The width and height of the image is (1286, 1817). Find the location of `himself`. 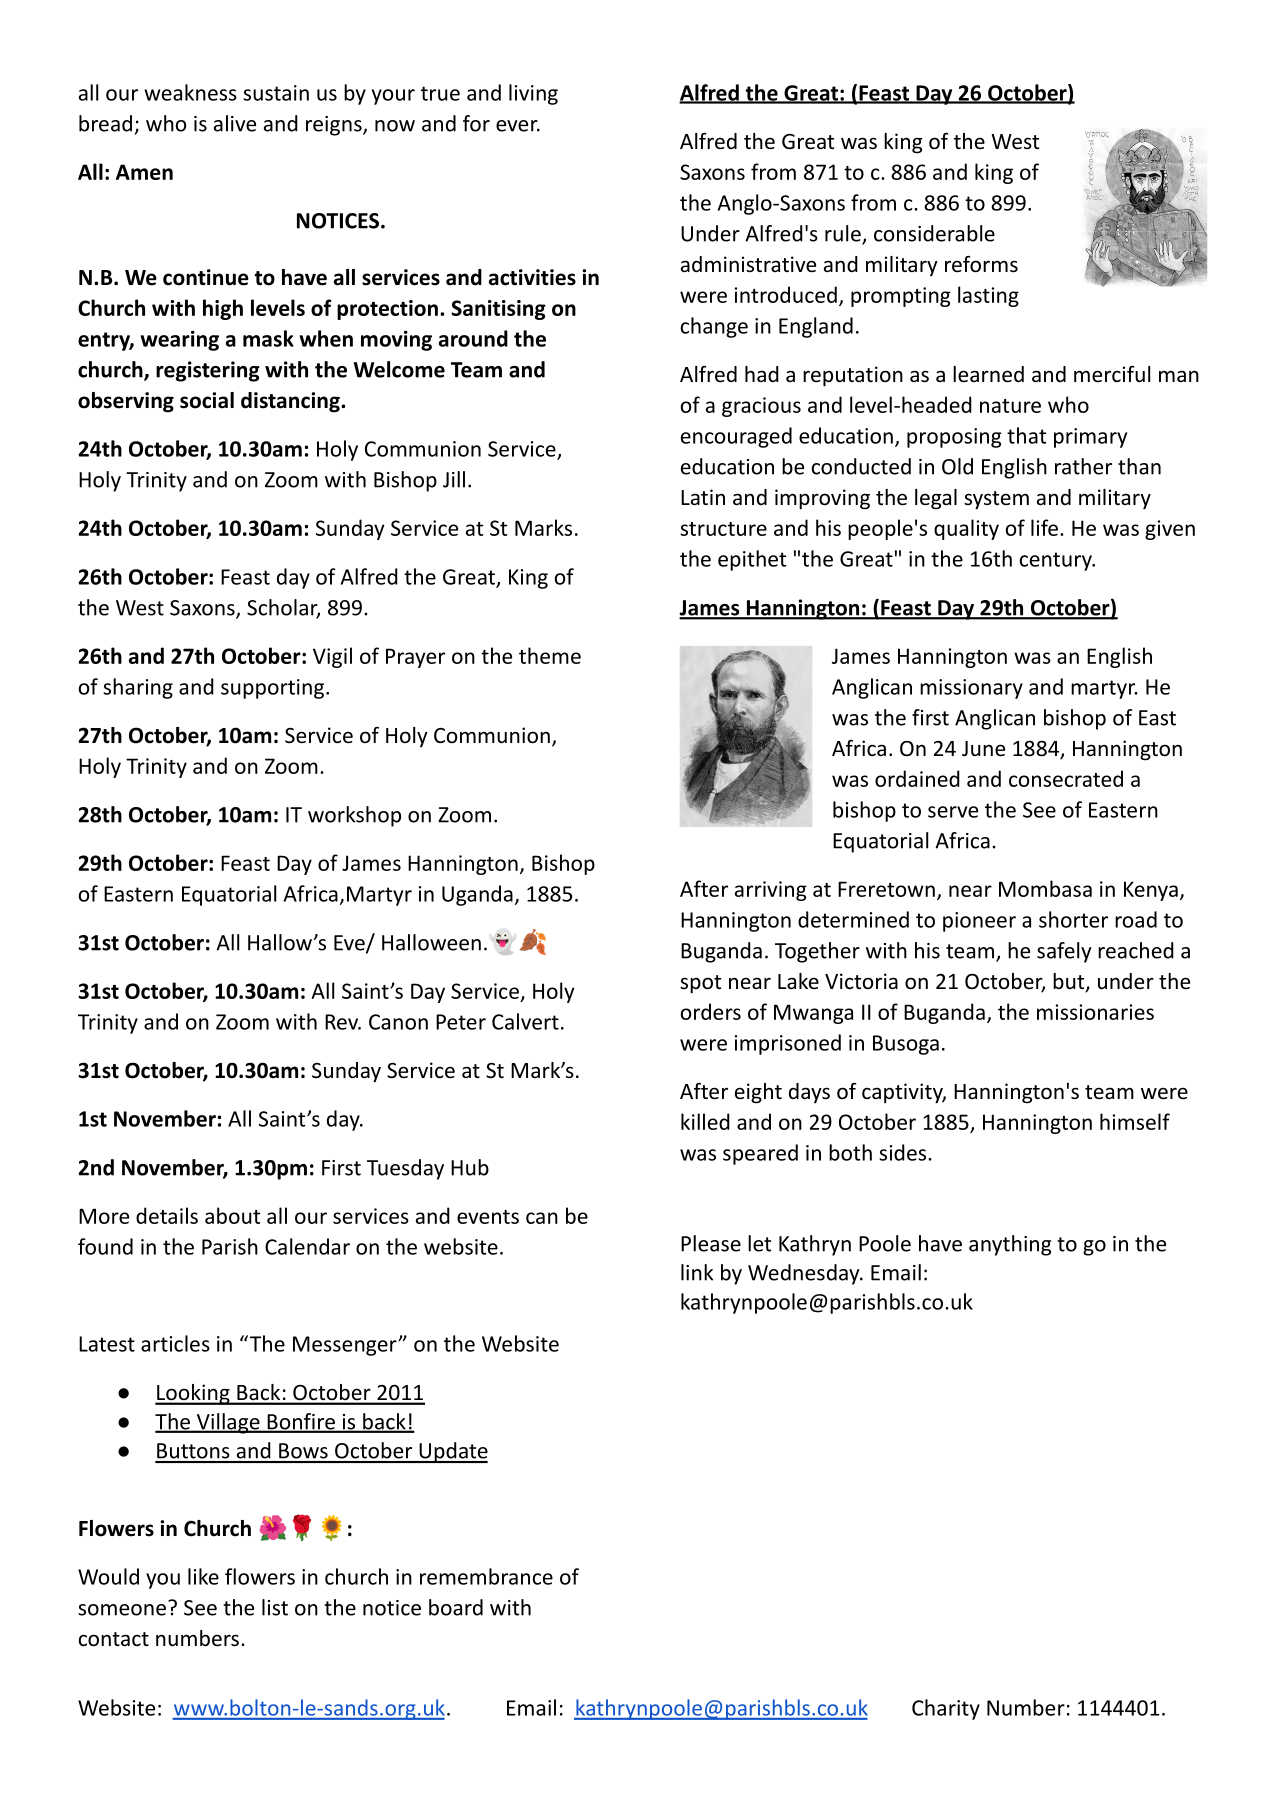

himself is located at coordinates (1135, 1121).
